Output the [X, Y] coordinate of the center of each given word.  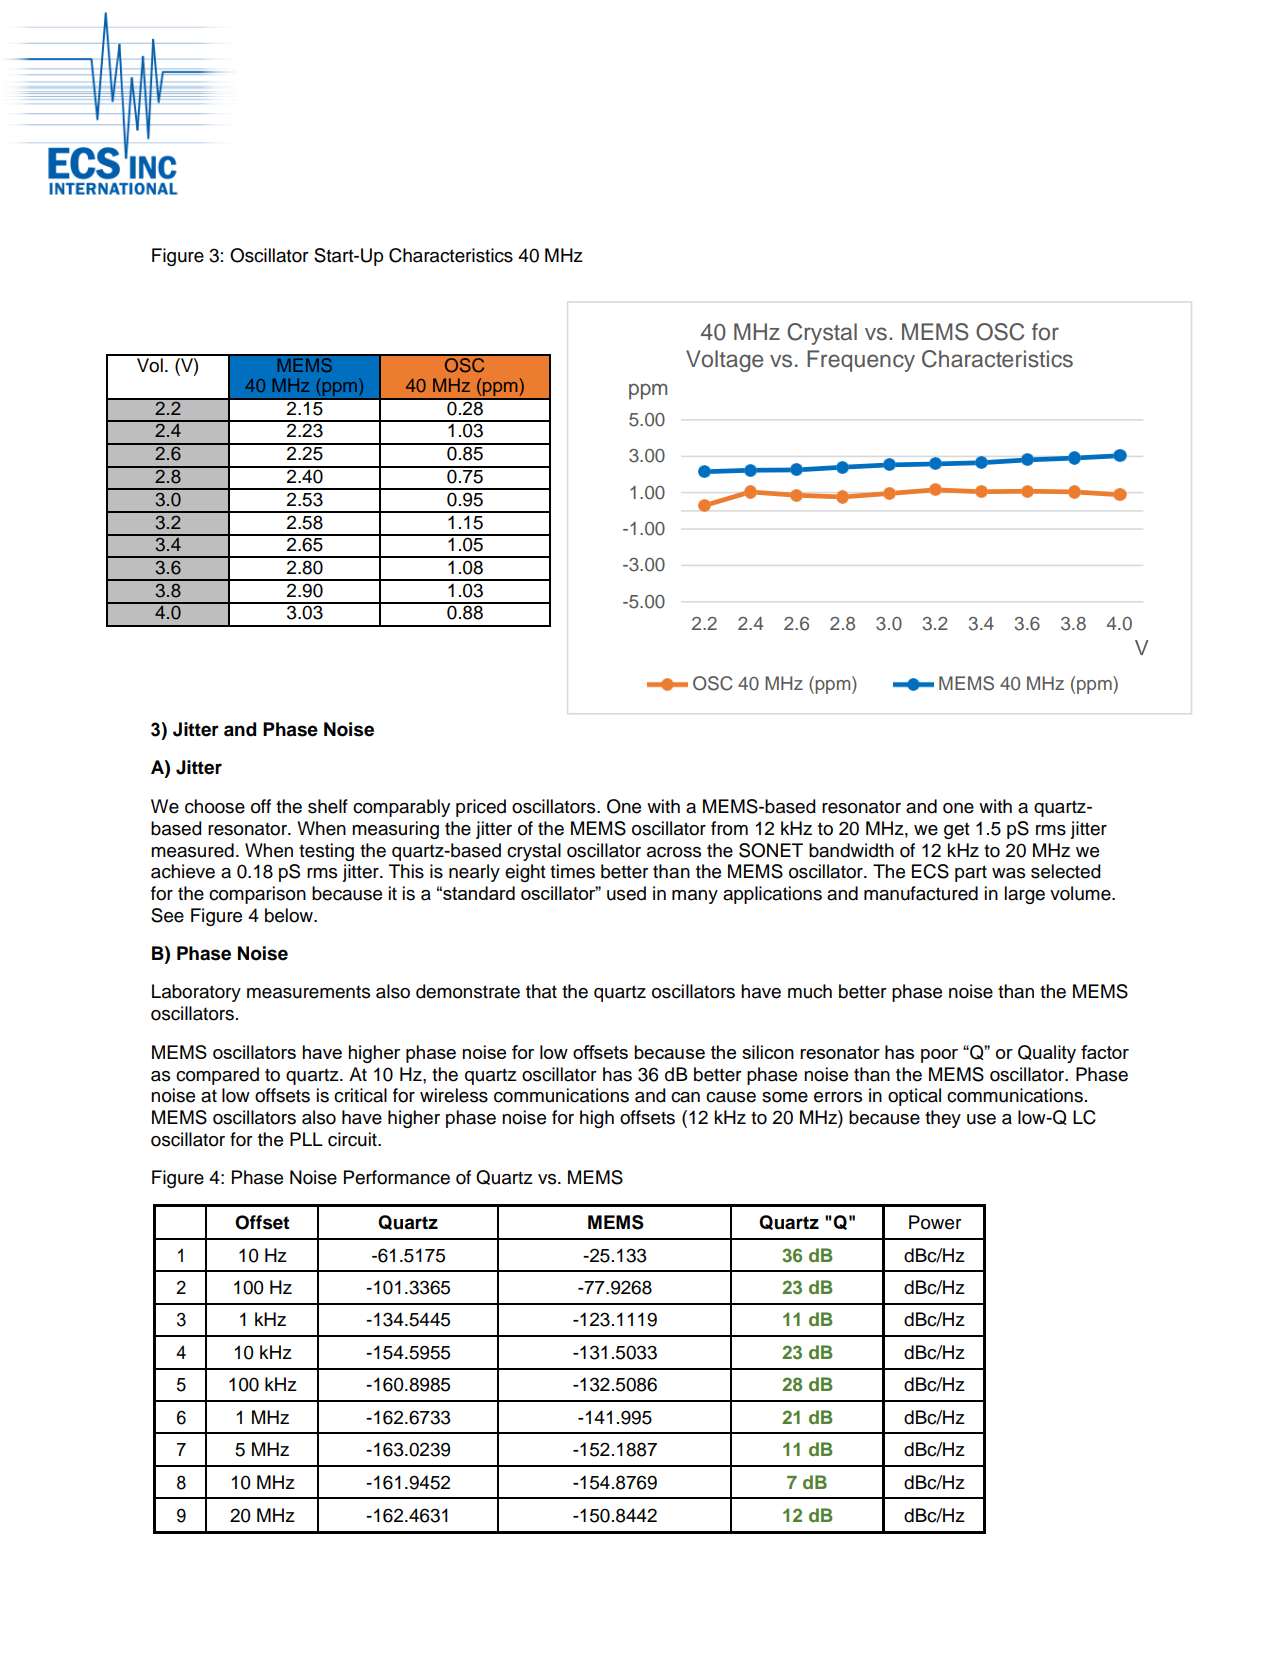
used [626, 893]
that [541, 991]
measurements [308, 992]
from [729, 828]
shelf [328, 806]
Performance [397, 1177]
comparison [257, 895]
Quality [1047, 1054]
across [674, 852]
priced [481, 808]
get [957, 830]
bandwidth [851, 850]
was [1008, 873]
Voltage [724, 361]
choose [215, 806]
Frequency [861, 361]
